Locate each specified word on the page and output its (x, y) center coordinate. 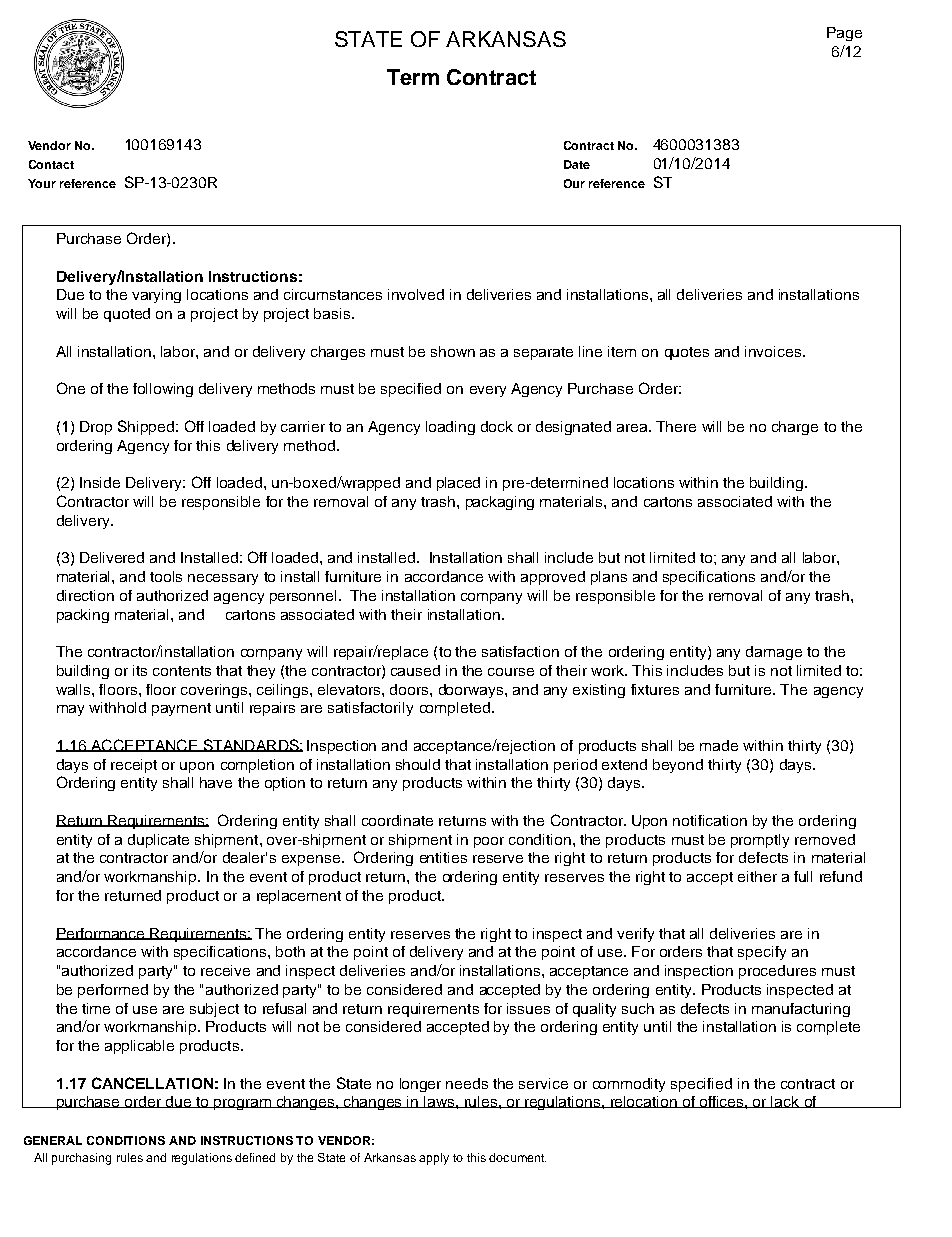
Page (844, 34)
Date (577, 164)
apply (434, 1159)
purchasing (81, 1159)
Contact (51, 164)
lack (786, 1102)
